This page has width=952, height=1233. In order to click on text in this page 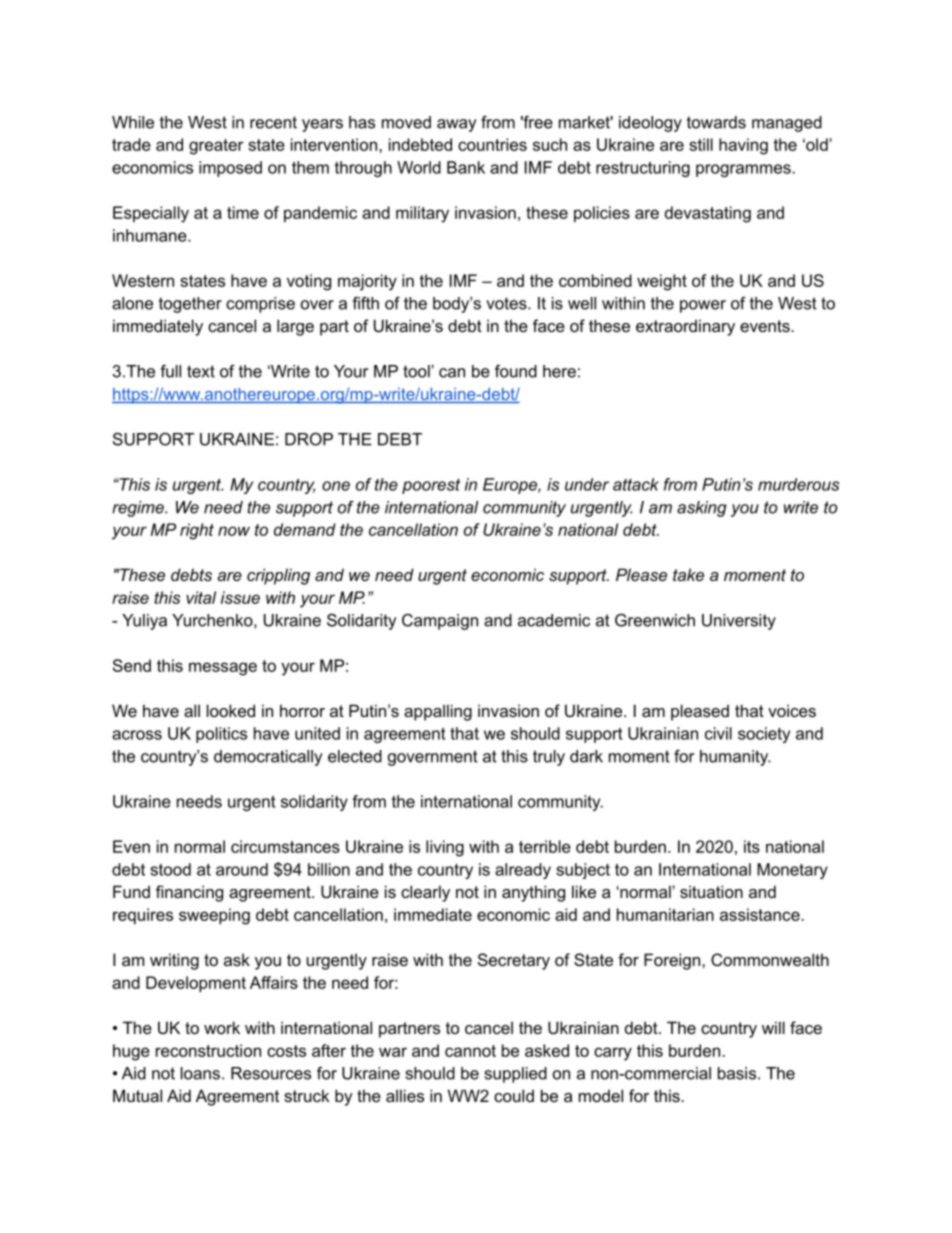, I will do `click(201, 371)`.
